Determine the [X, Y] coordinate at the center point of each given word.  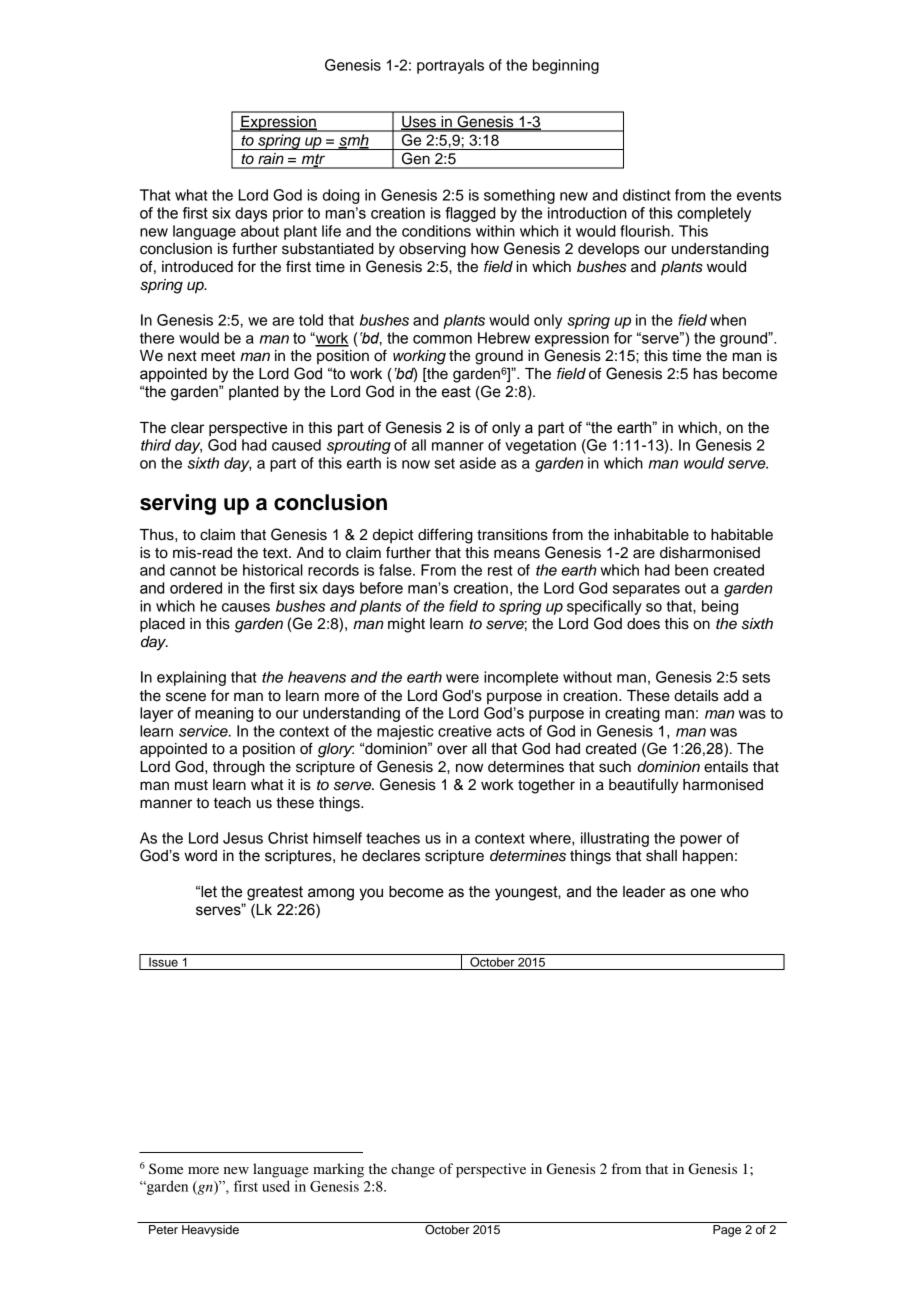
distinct [647, 195]
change [413, 1170]
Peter [163, 1229]
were [462, 678]
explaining [191, 678]
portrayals [450, 66]
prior [288, 214]
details [696, 696]
